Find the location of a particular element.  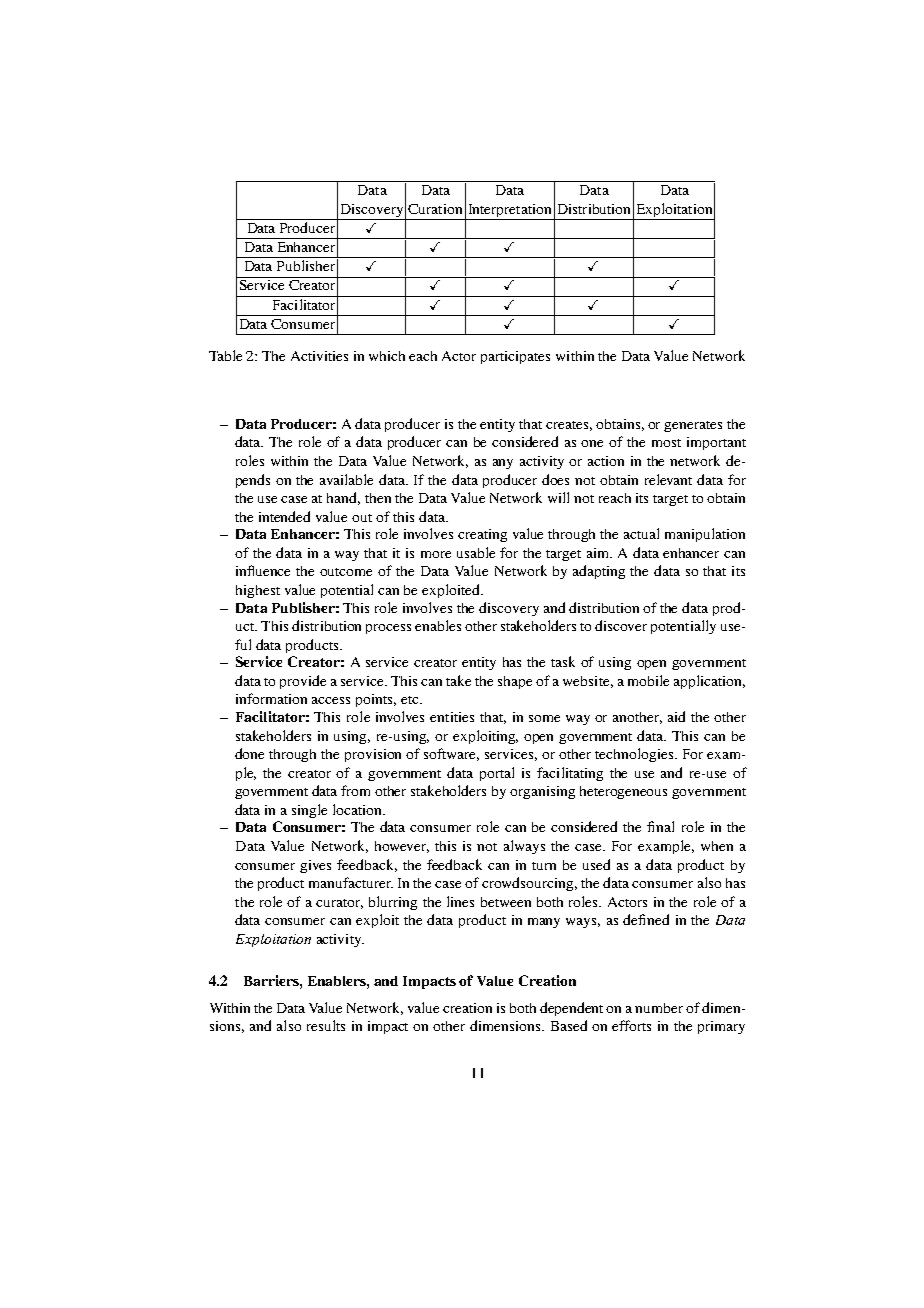

highest is located at coordinates (258, 591).
